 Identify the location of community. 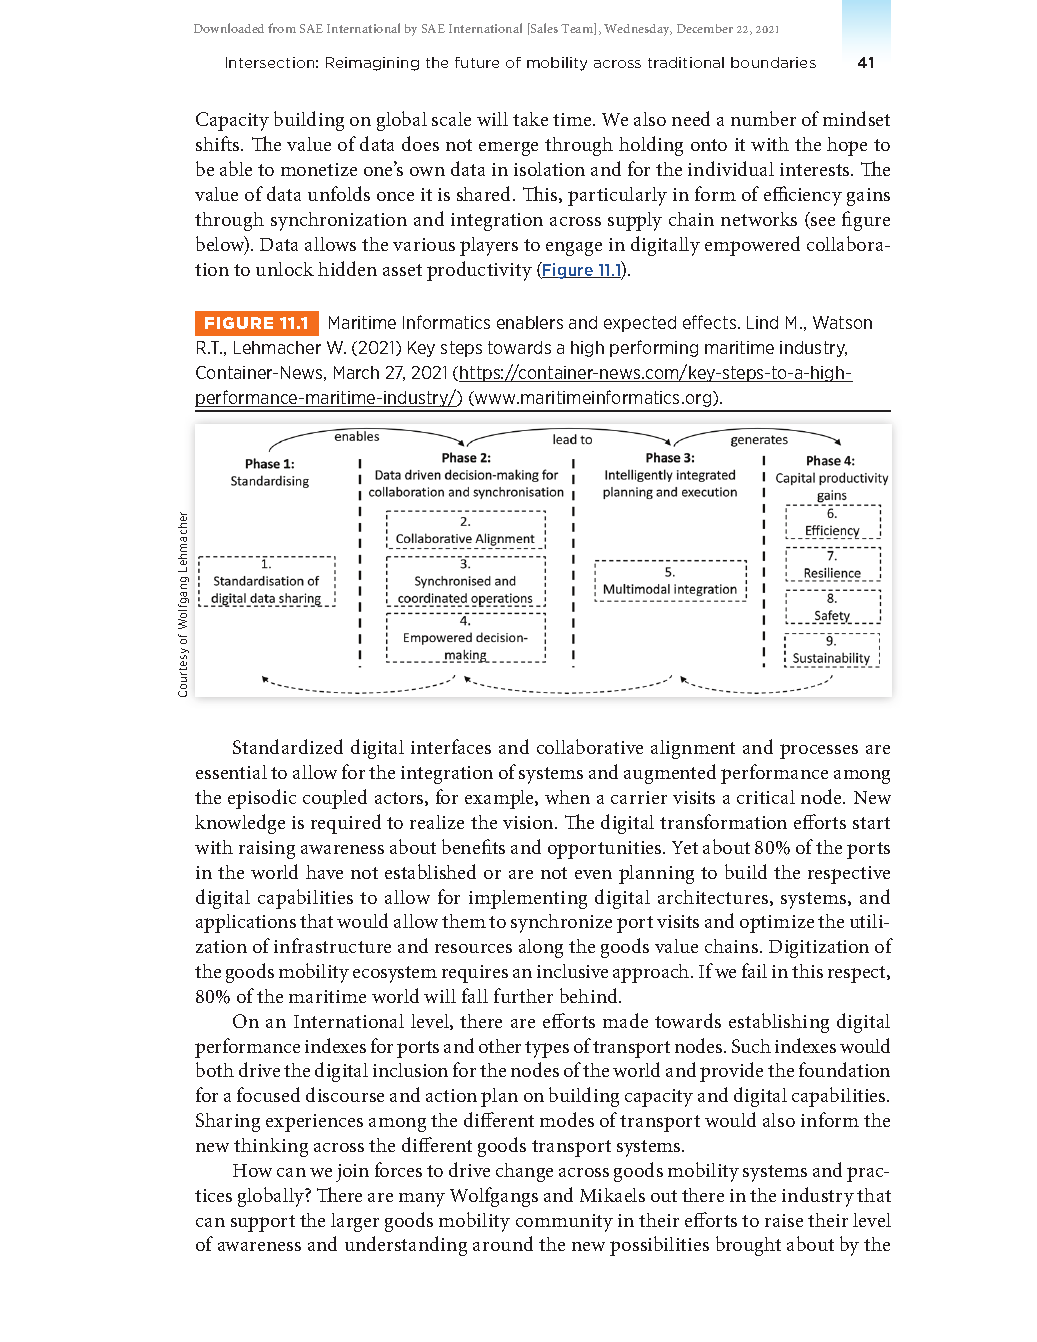
(564, 1223).
